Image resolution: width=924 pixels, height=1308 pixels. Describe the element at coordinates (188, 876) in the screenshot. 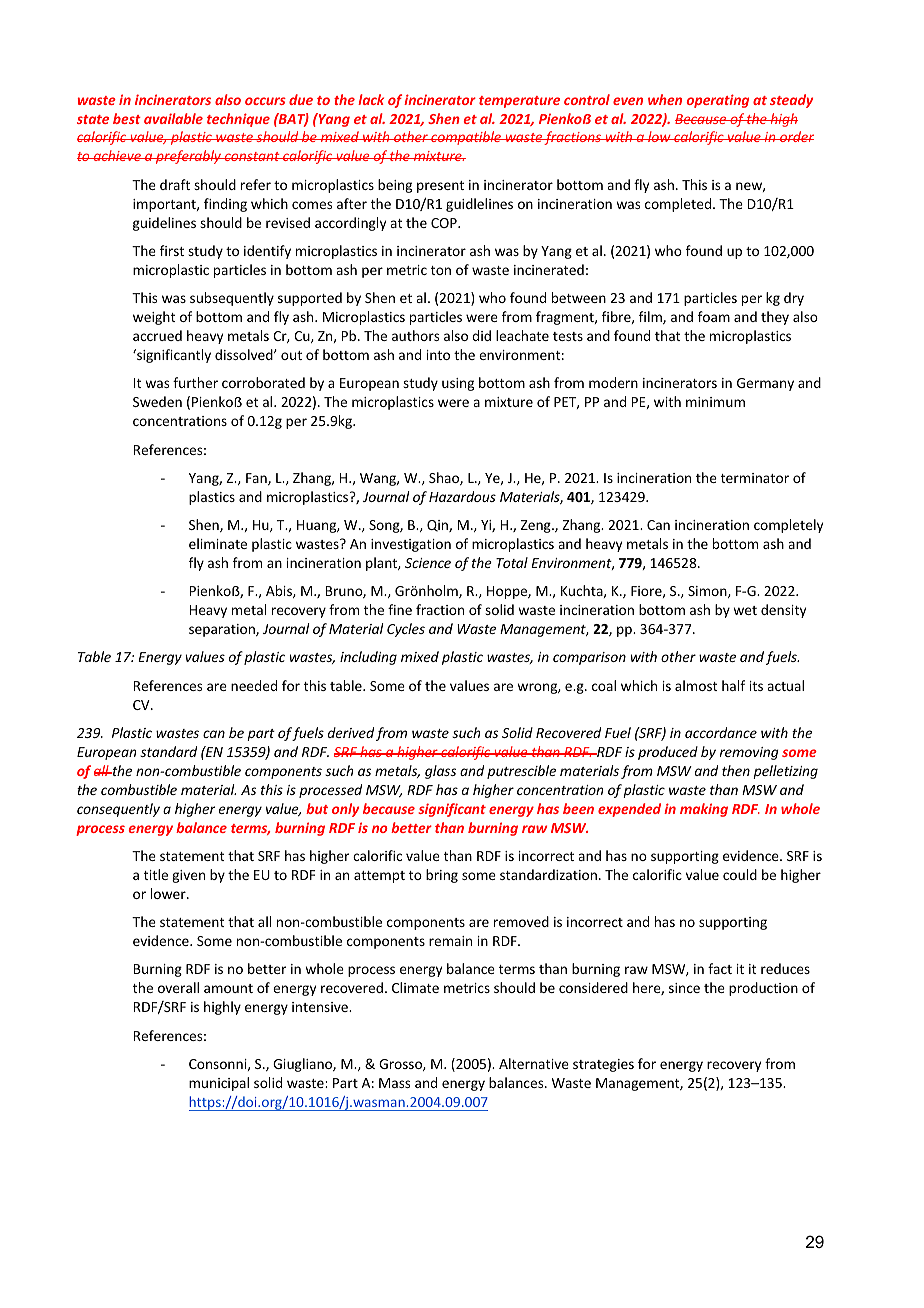

I see `given` at that location.
